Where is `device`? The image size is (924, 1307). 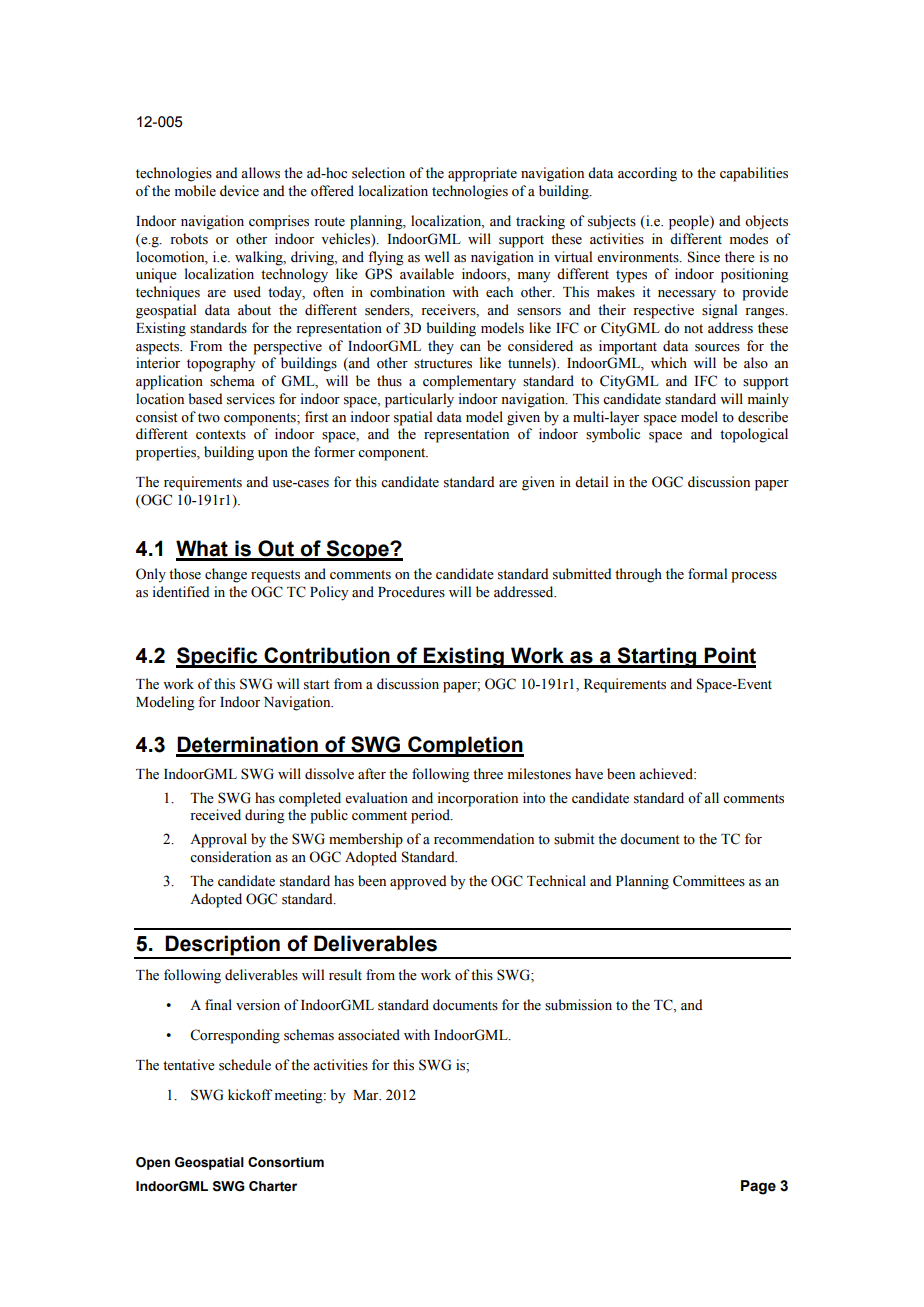
device is located at coordinates (239, 191).
